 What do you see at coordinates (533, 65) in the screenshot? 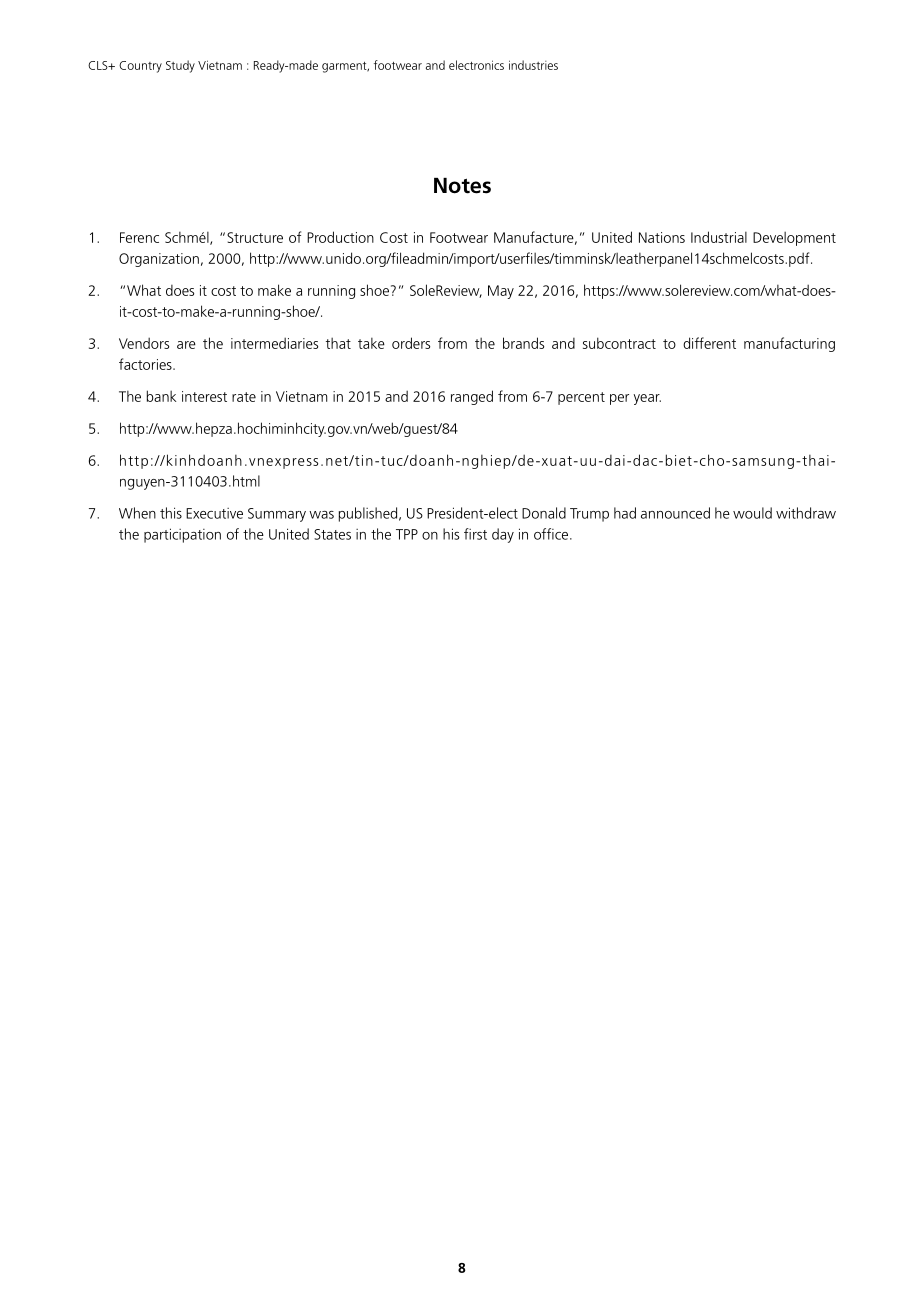
I see `industries` at bounding box center [533, 65].
